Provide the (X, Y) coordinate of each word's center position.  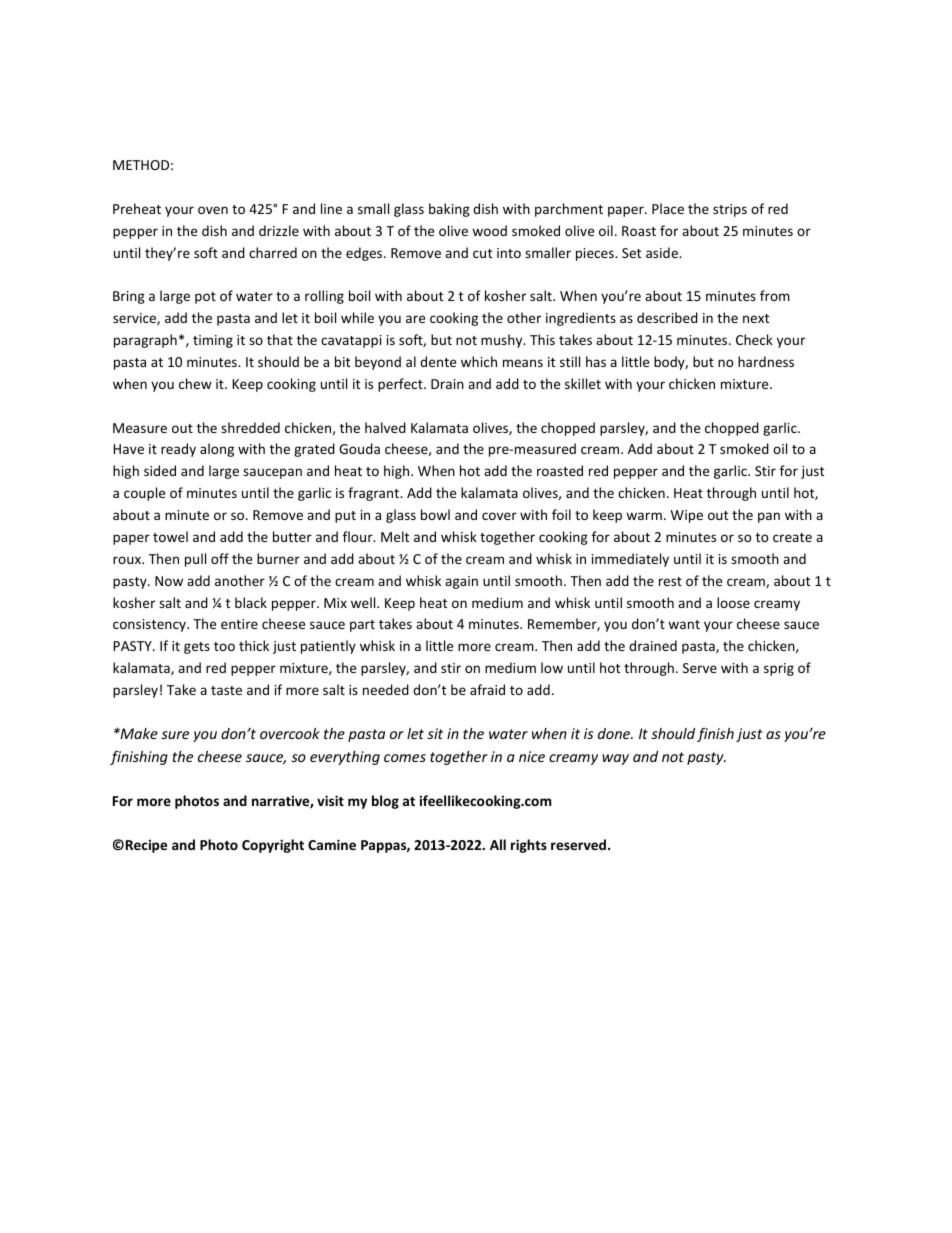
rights (529, 846)
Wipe (687, 516)
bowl (435, 514)
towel (170, 536)
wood (489, 230)
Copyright (273, 846)
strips (730, 210)
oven (213, 210)
